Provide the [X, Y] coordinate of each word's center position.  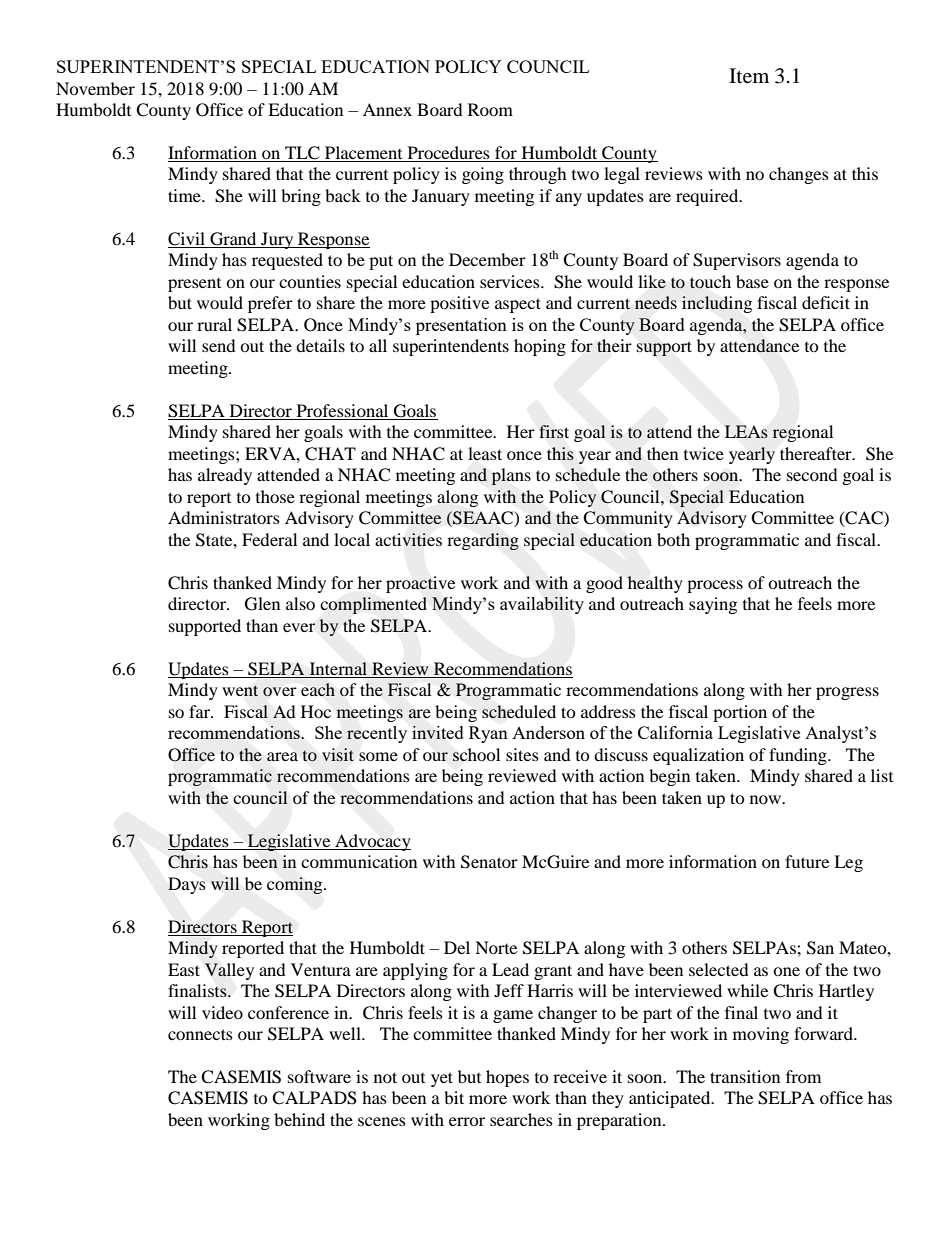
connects [200, 1034]
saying [713, 605]
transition [745, 1076]
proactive [420, 584]
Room [490, 109]
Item [749, 76]
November [95, 88]
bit [454, 1097]
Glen [262, 604]
